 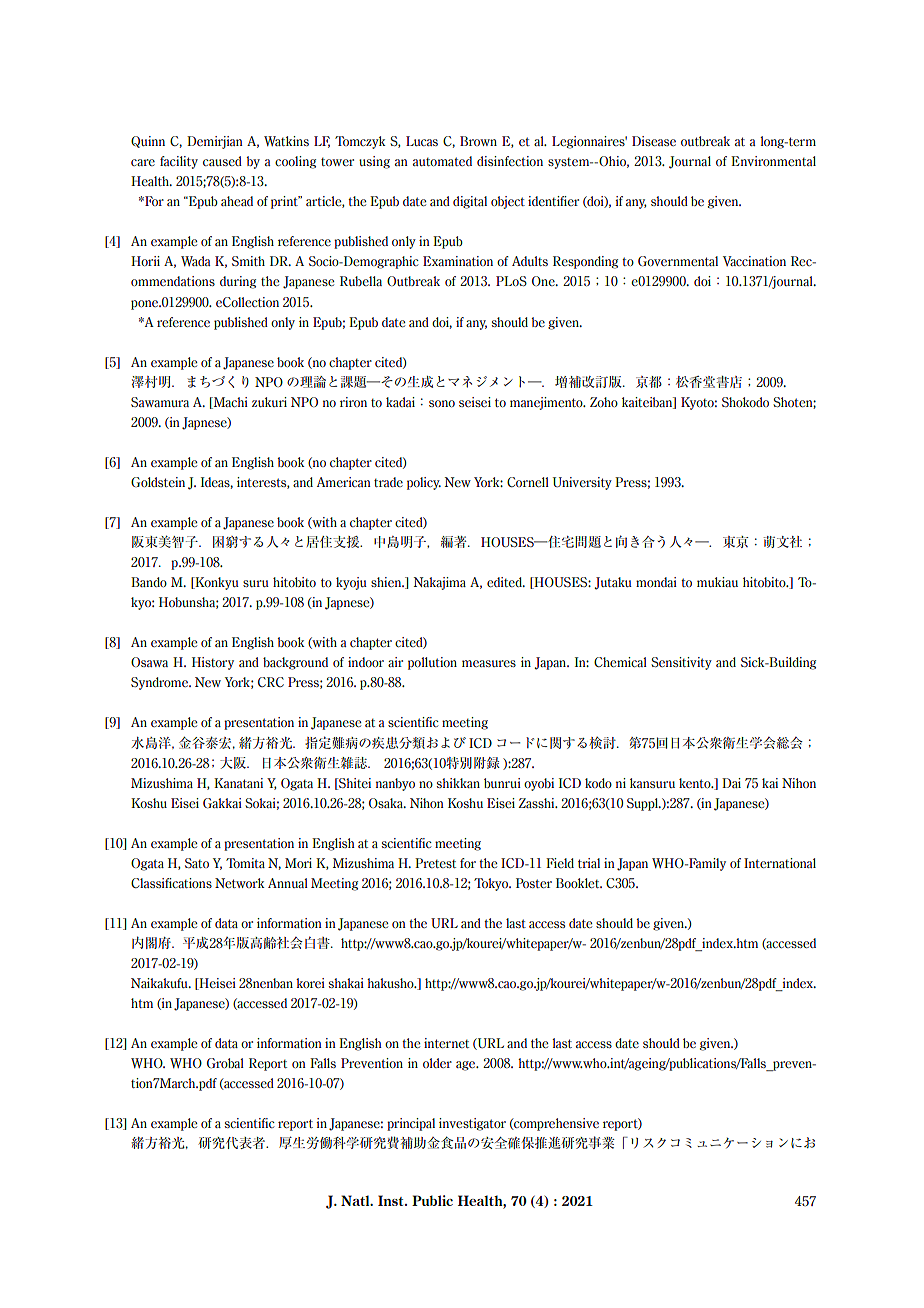 What do you see at coordinates (437, 1063) in the screenshot?
I see `older` at bounding box center [437, 1063].
